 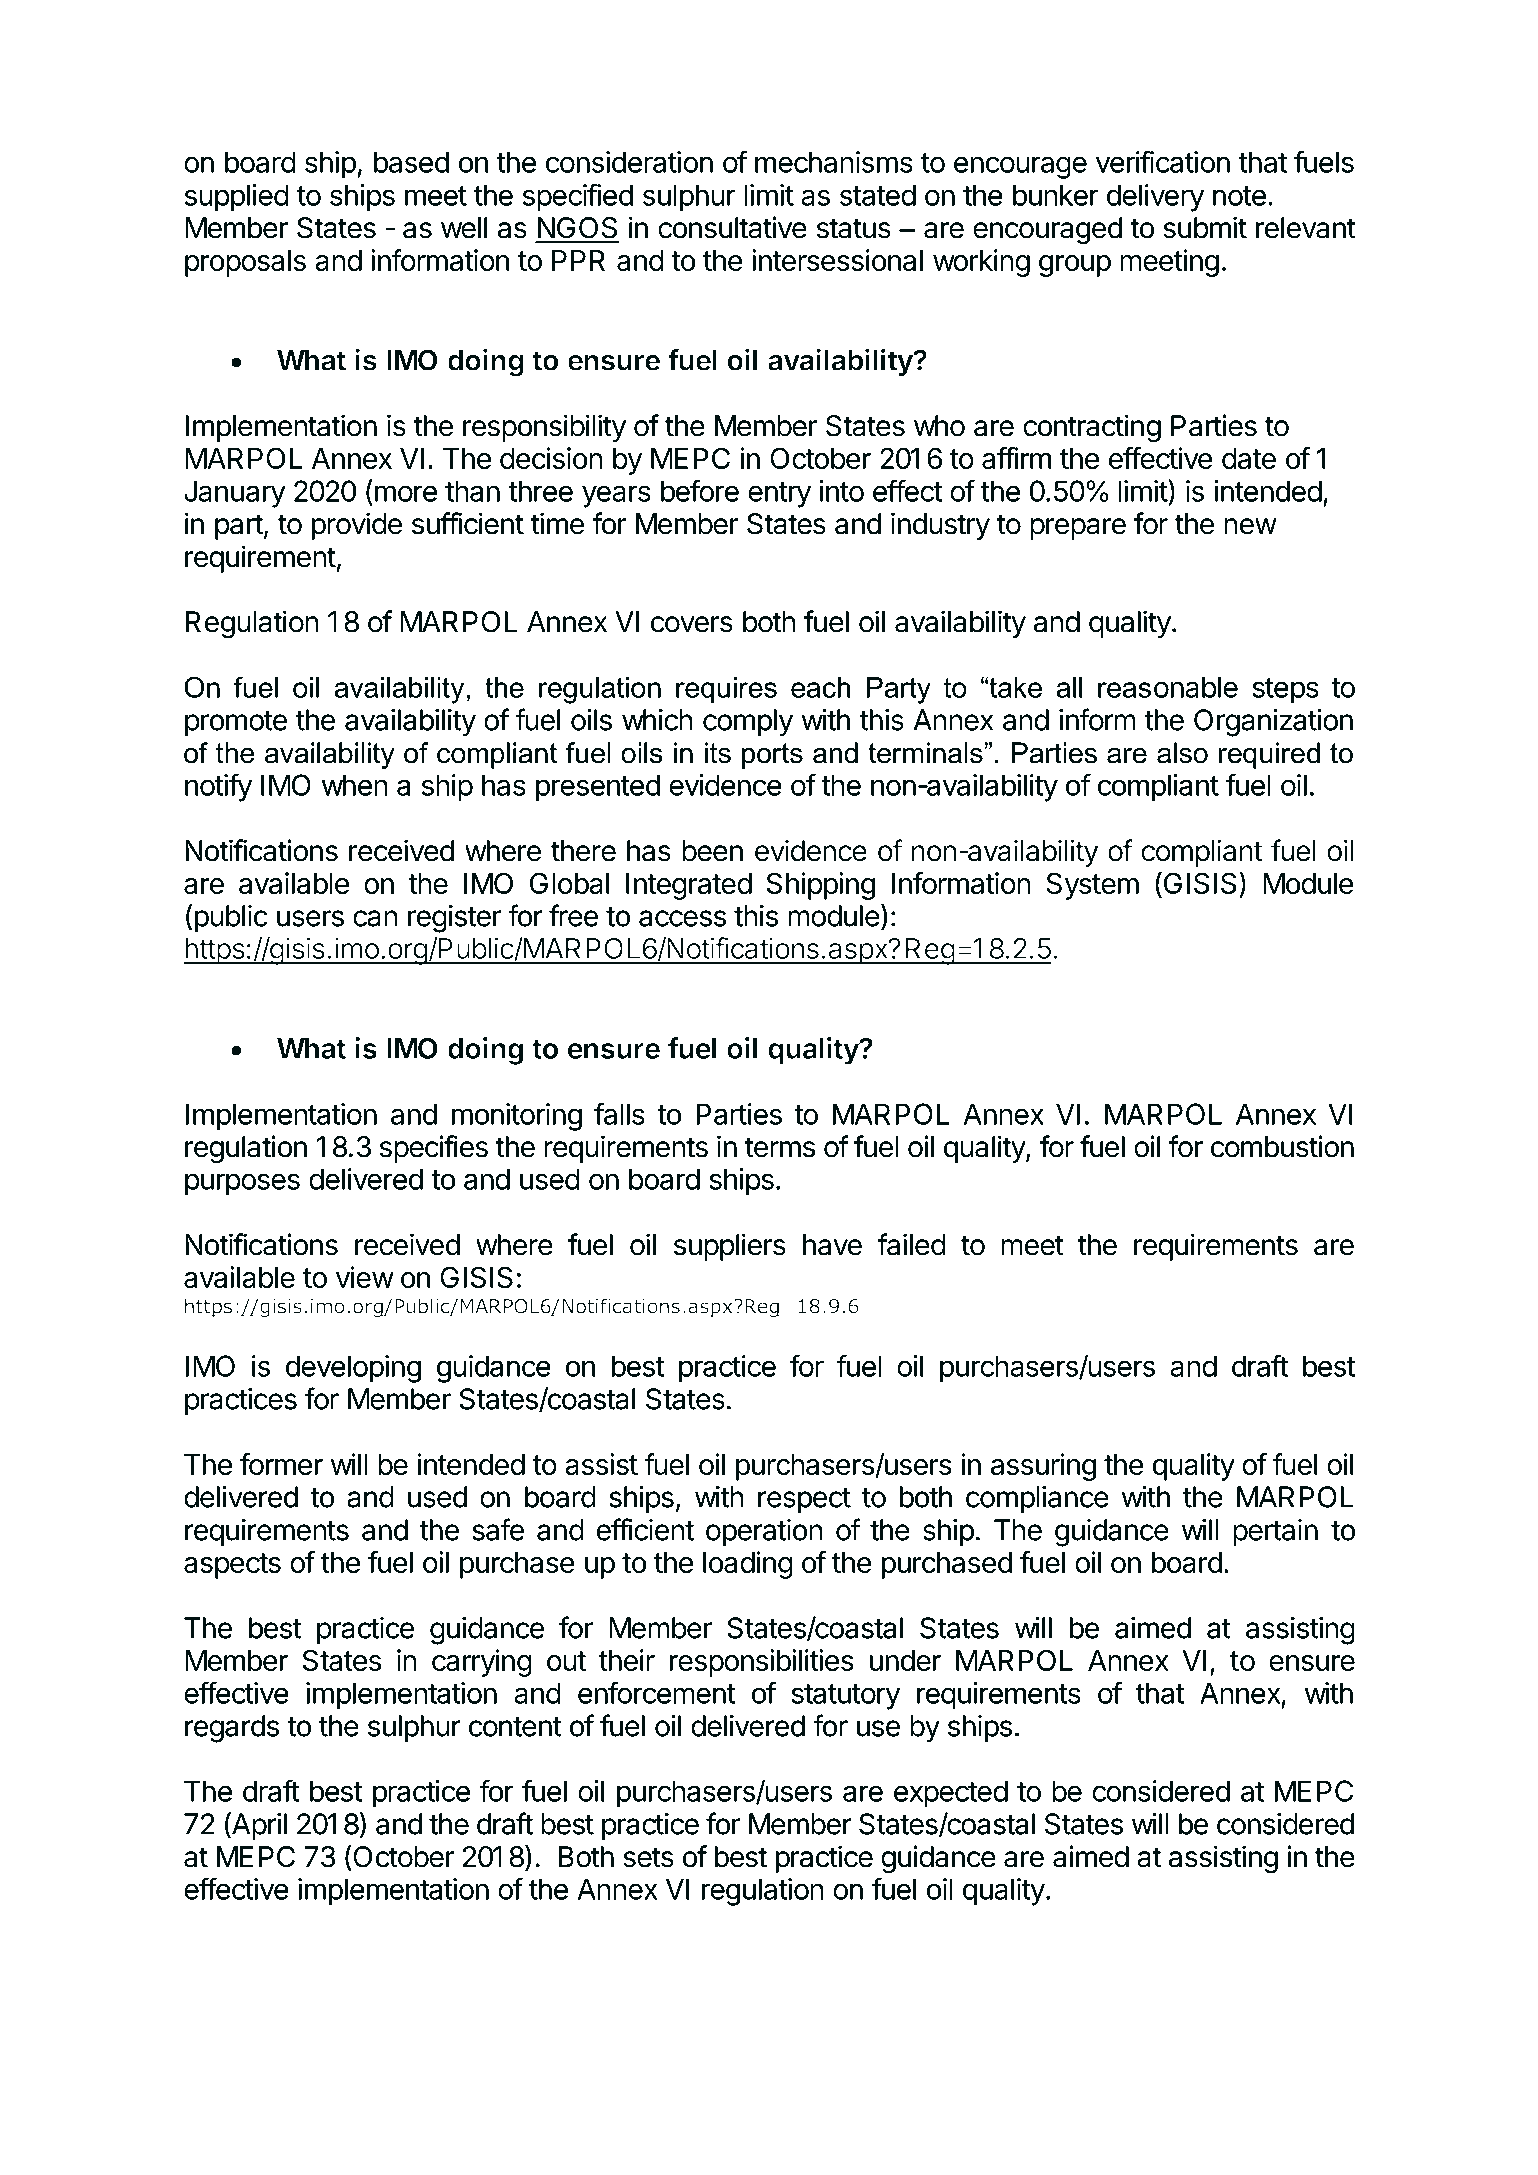 I want to click on consultative, so click(x=732, y=227).
